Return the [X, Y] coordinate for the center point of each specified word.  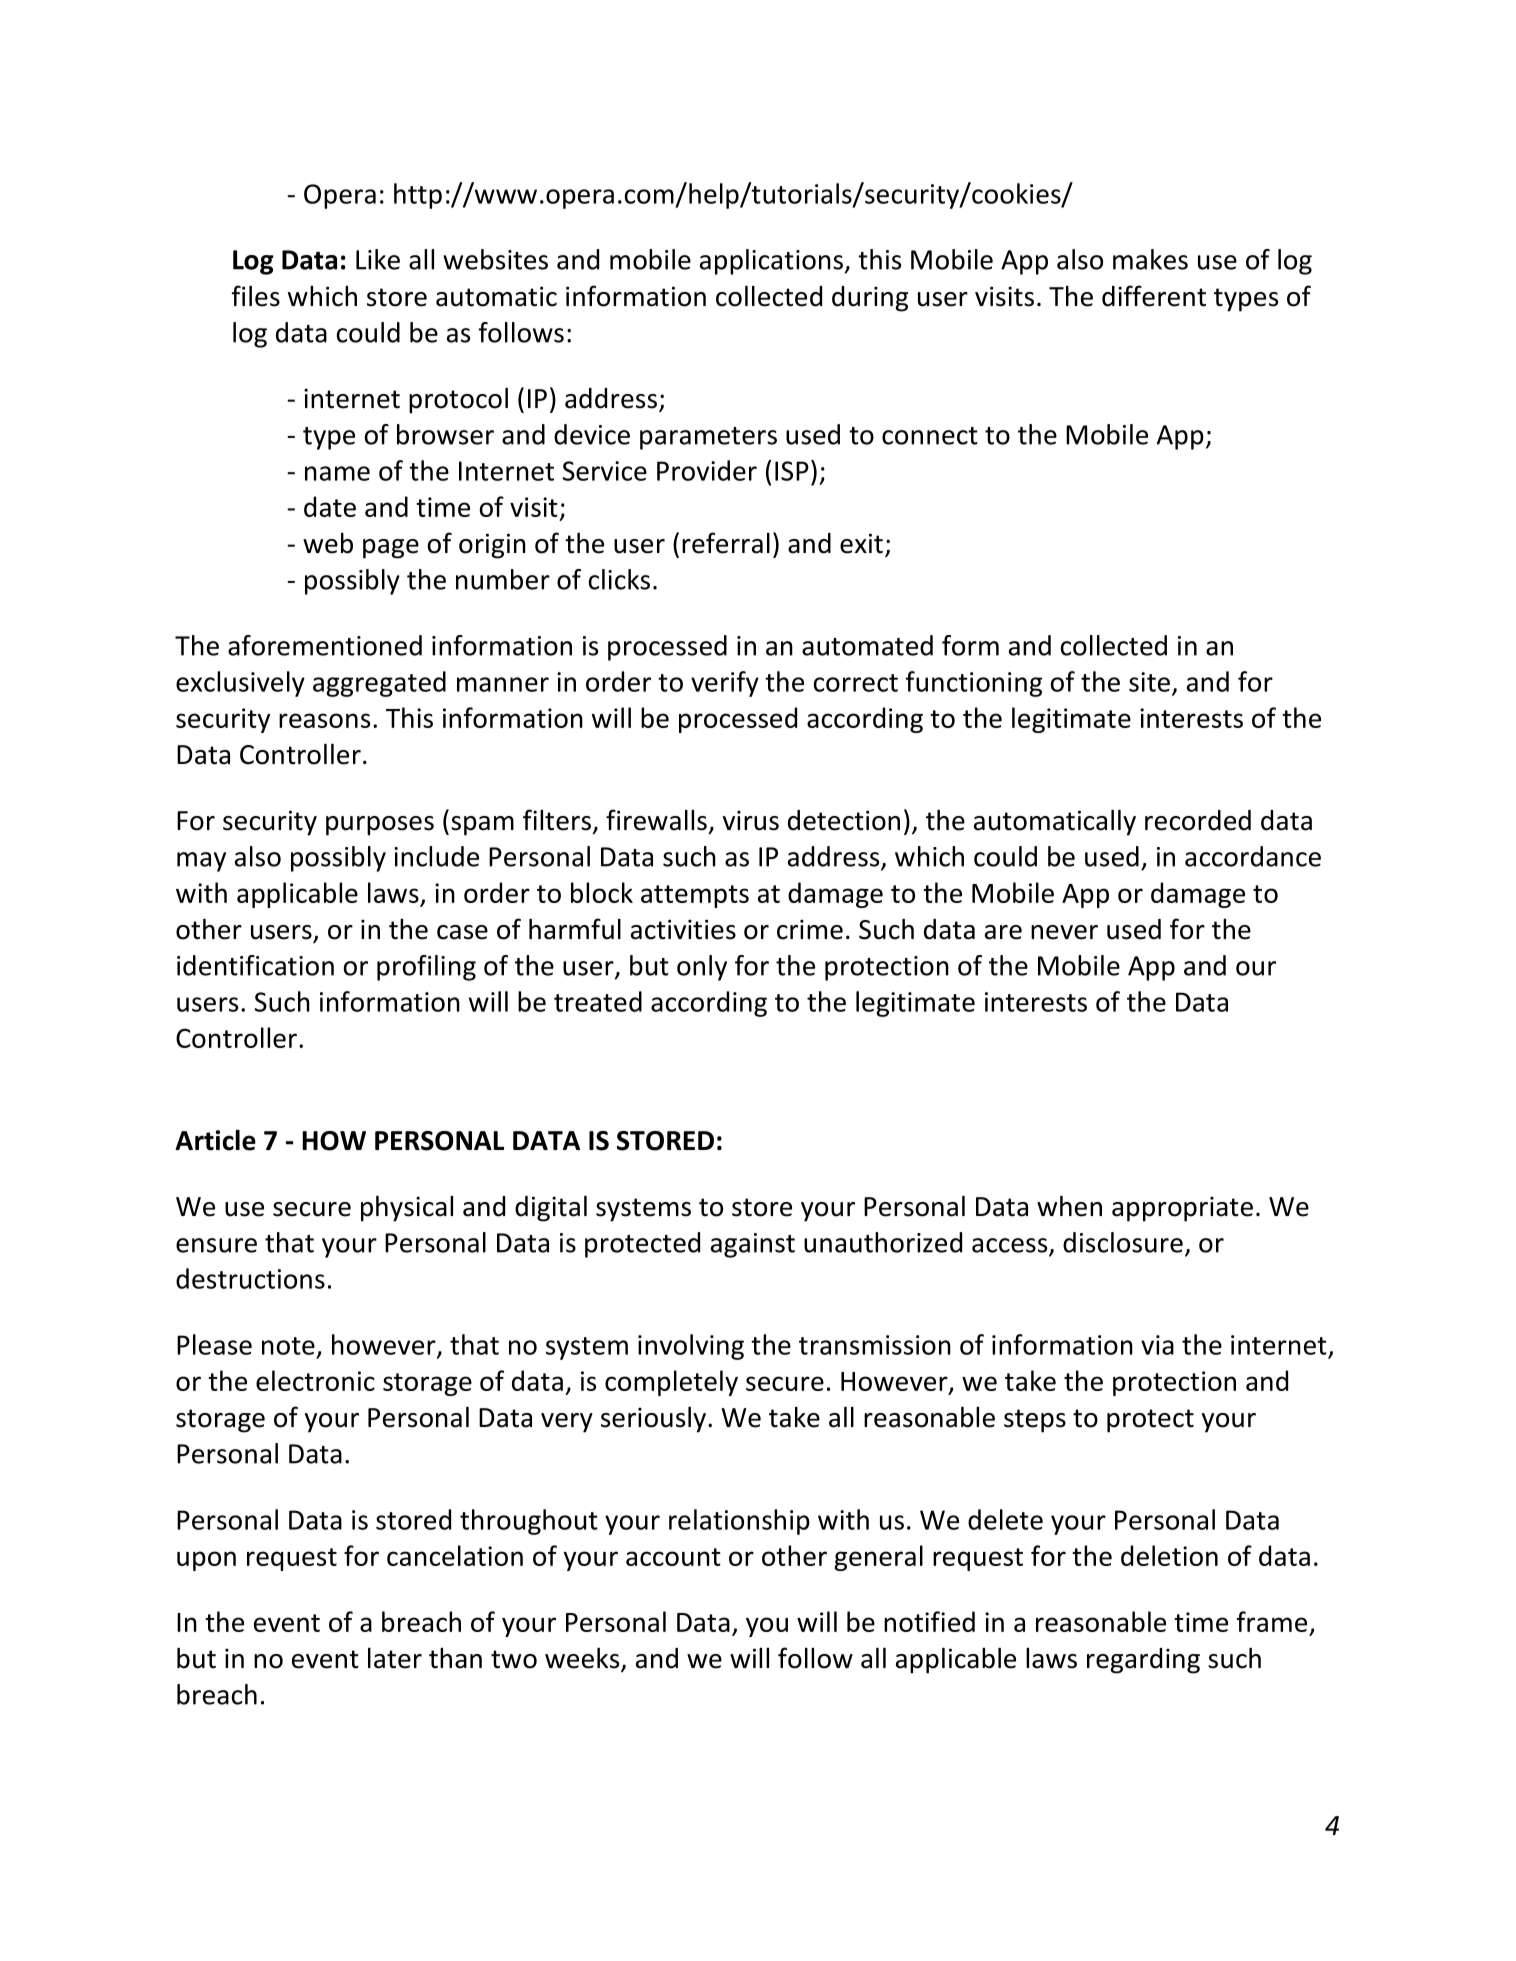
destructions [250, 1278]
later [395, 1658]
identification [255, 965]
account [673, 1557]
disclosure [1123, 1242]
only [702, 968]
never [1064, 932]
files [256, 296]
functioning [973, 684]
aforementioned [325, 645]
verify [725, 684]
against [753, 1245]
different [1154, 296]
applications [773, 262]
